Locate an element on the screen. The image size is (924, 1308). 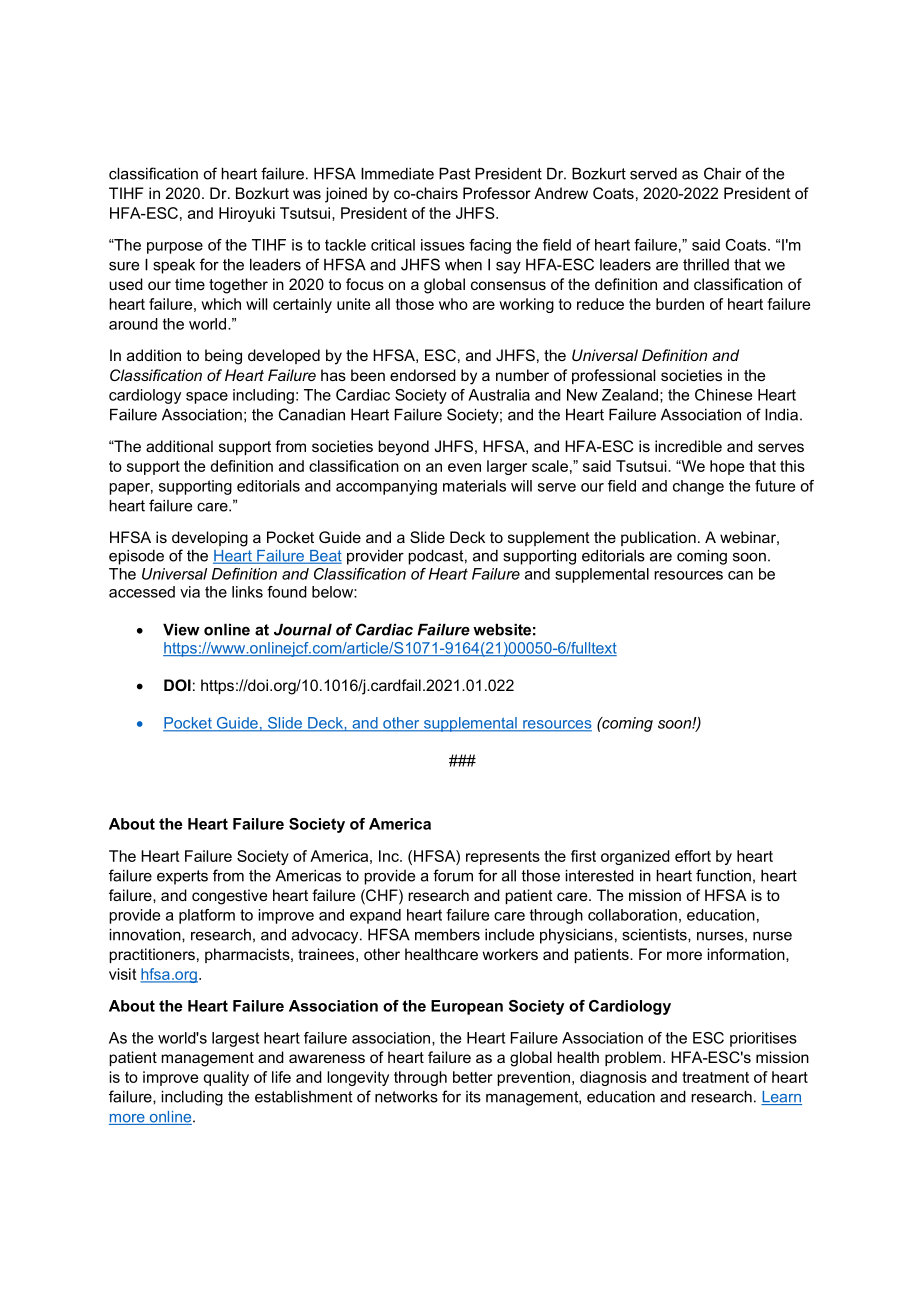
Hiroyuki is located at coordinates (247, 214).
